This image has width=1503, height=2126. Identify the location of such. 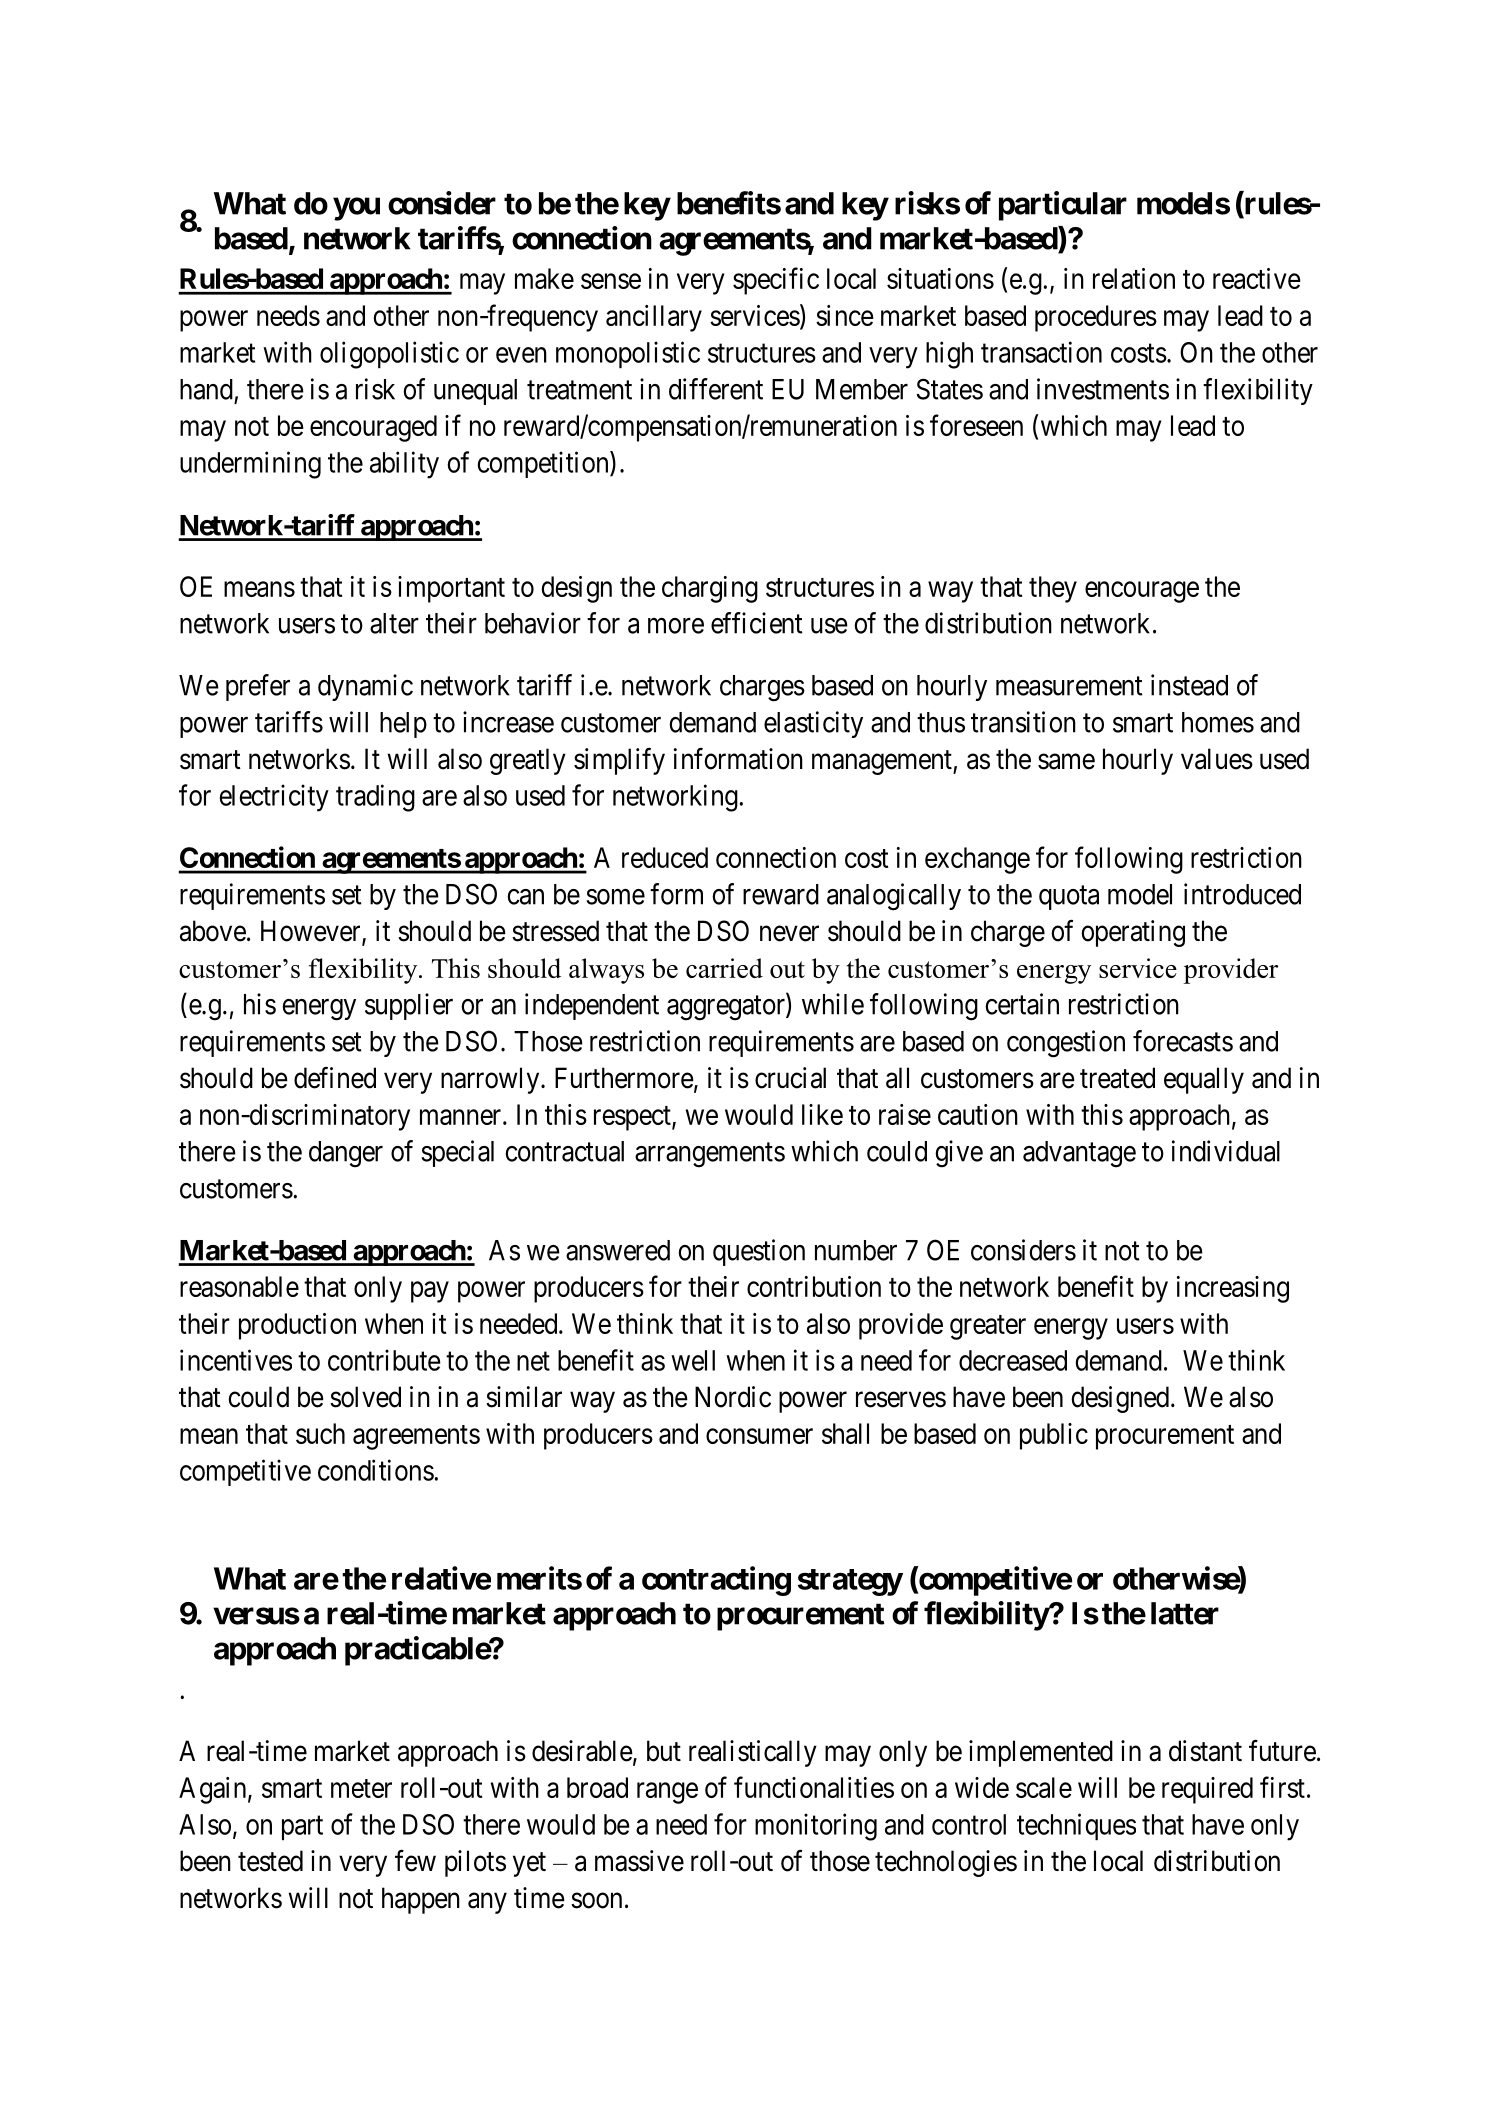
(320, 1433).
